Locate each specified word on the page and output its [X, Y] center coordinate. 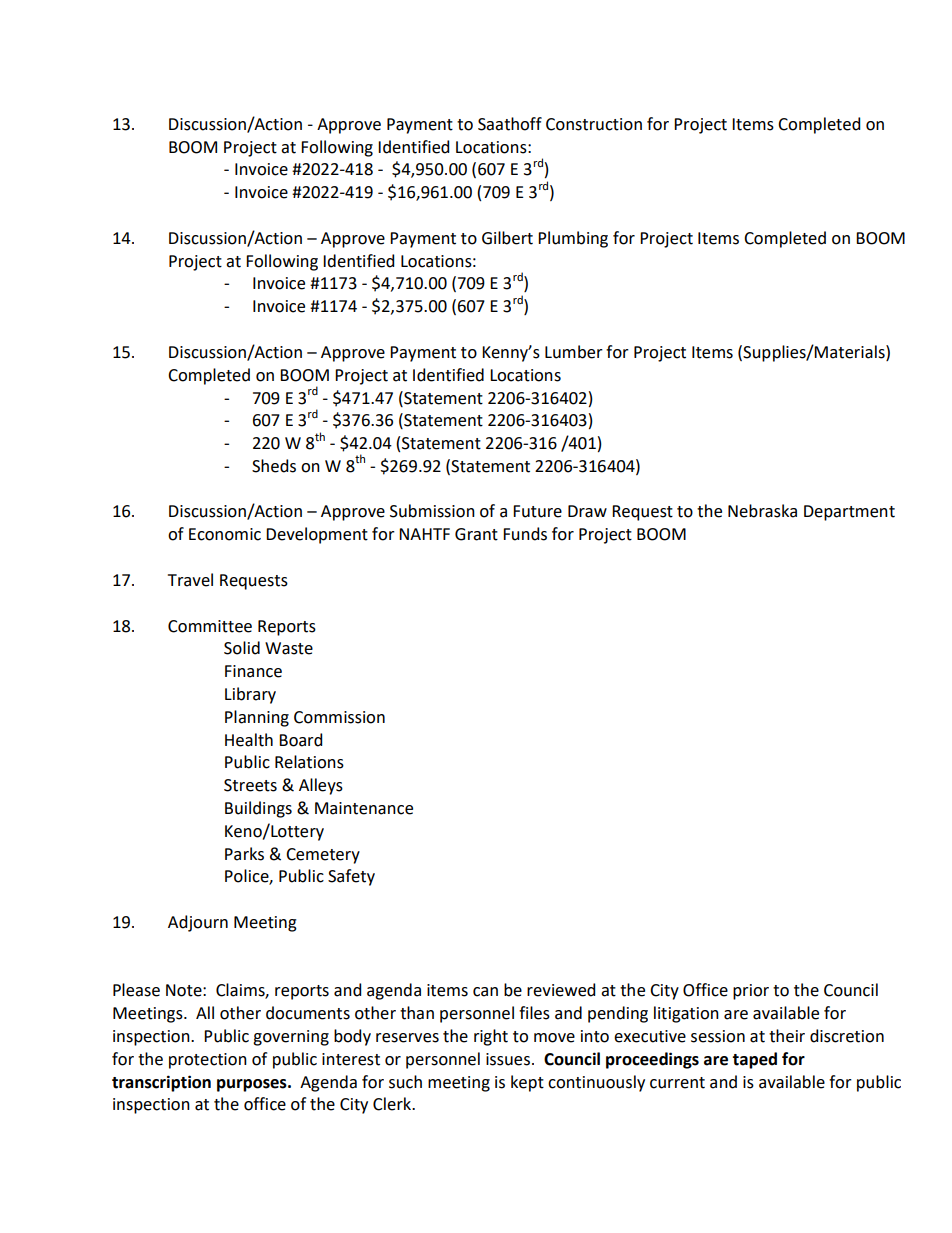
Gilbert [507, 238]
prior [751, 992]
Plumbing [573, 239]
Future [537, 511]
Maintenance [364, 808]
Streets [250, 785]
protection [208, 1061]
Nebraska [762, 511]
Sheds [274, 466]
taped [754, 1060]
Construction [594, 124]
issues [508, 1059]
